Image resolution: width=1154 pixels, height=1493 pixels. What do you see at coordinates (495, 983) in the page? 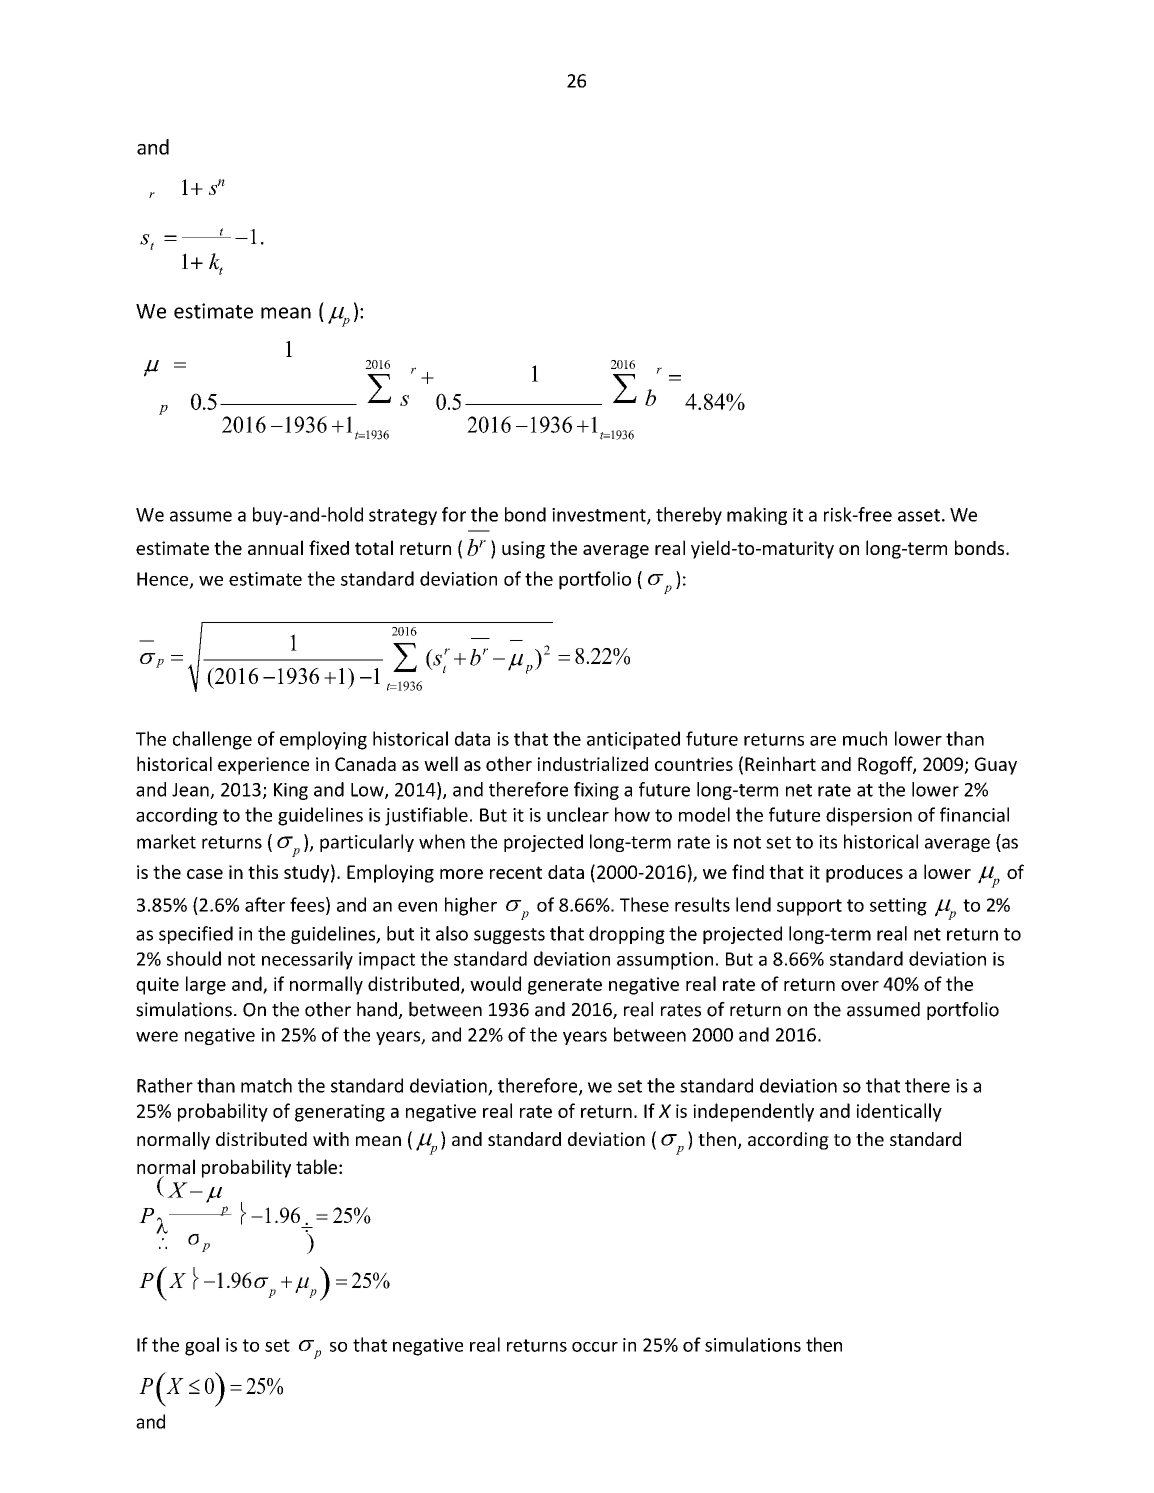
I see `would` at bounding box center [495, 983].
